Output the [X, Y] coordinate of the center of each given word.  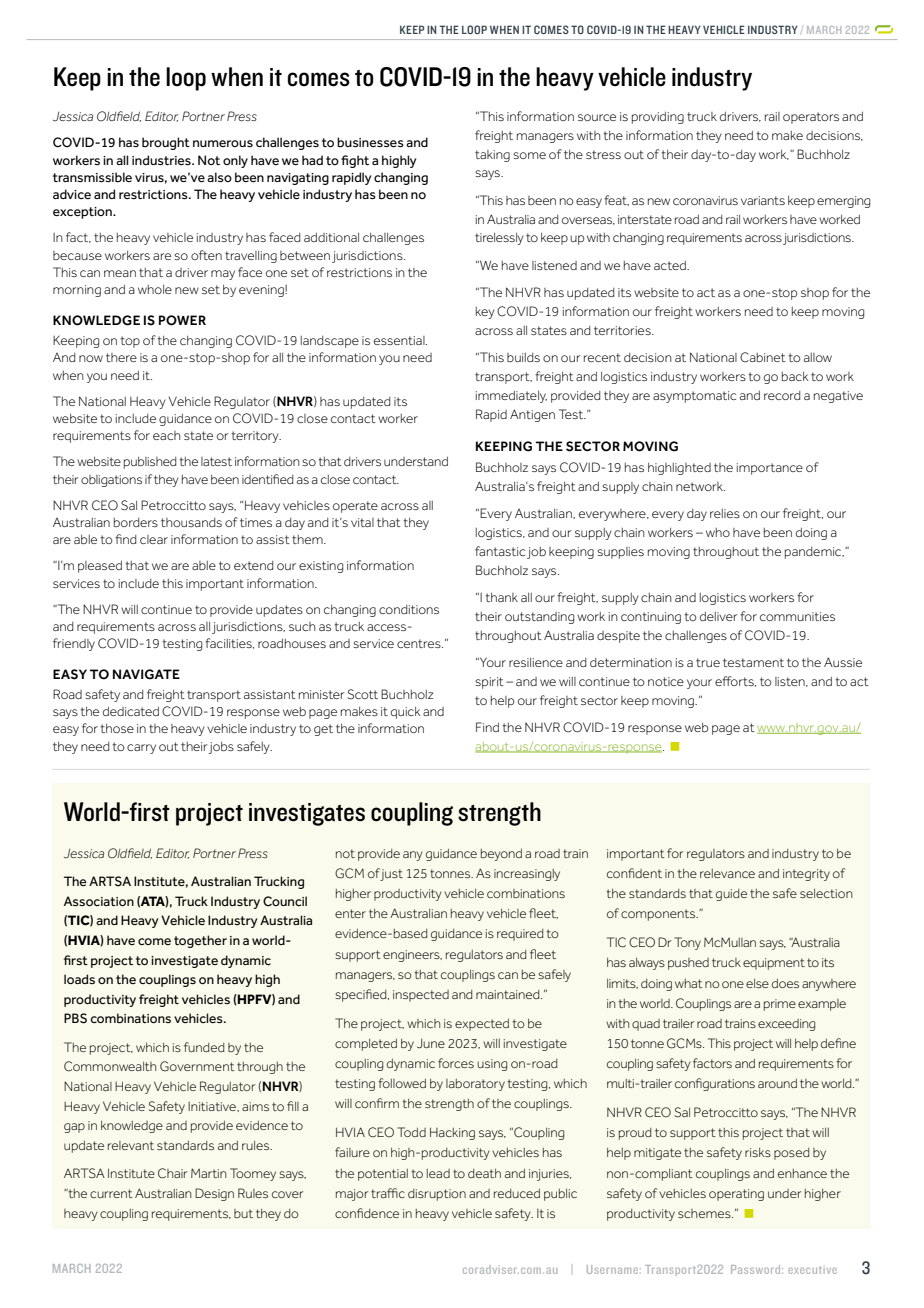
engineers [412, 956]
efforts [735, 681]
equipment [774, 964]
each [166, 435]
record [782, 395]
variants [763, 200]
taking [492, 156]
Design [214, 1194]
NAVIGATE [146, 674]
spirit [489, 683]
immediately [511, 397]
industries [162, 160]
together [200, 941]
